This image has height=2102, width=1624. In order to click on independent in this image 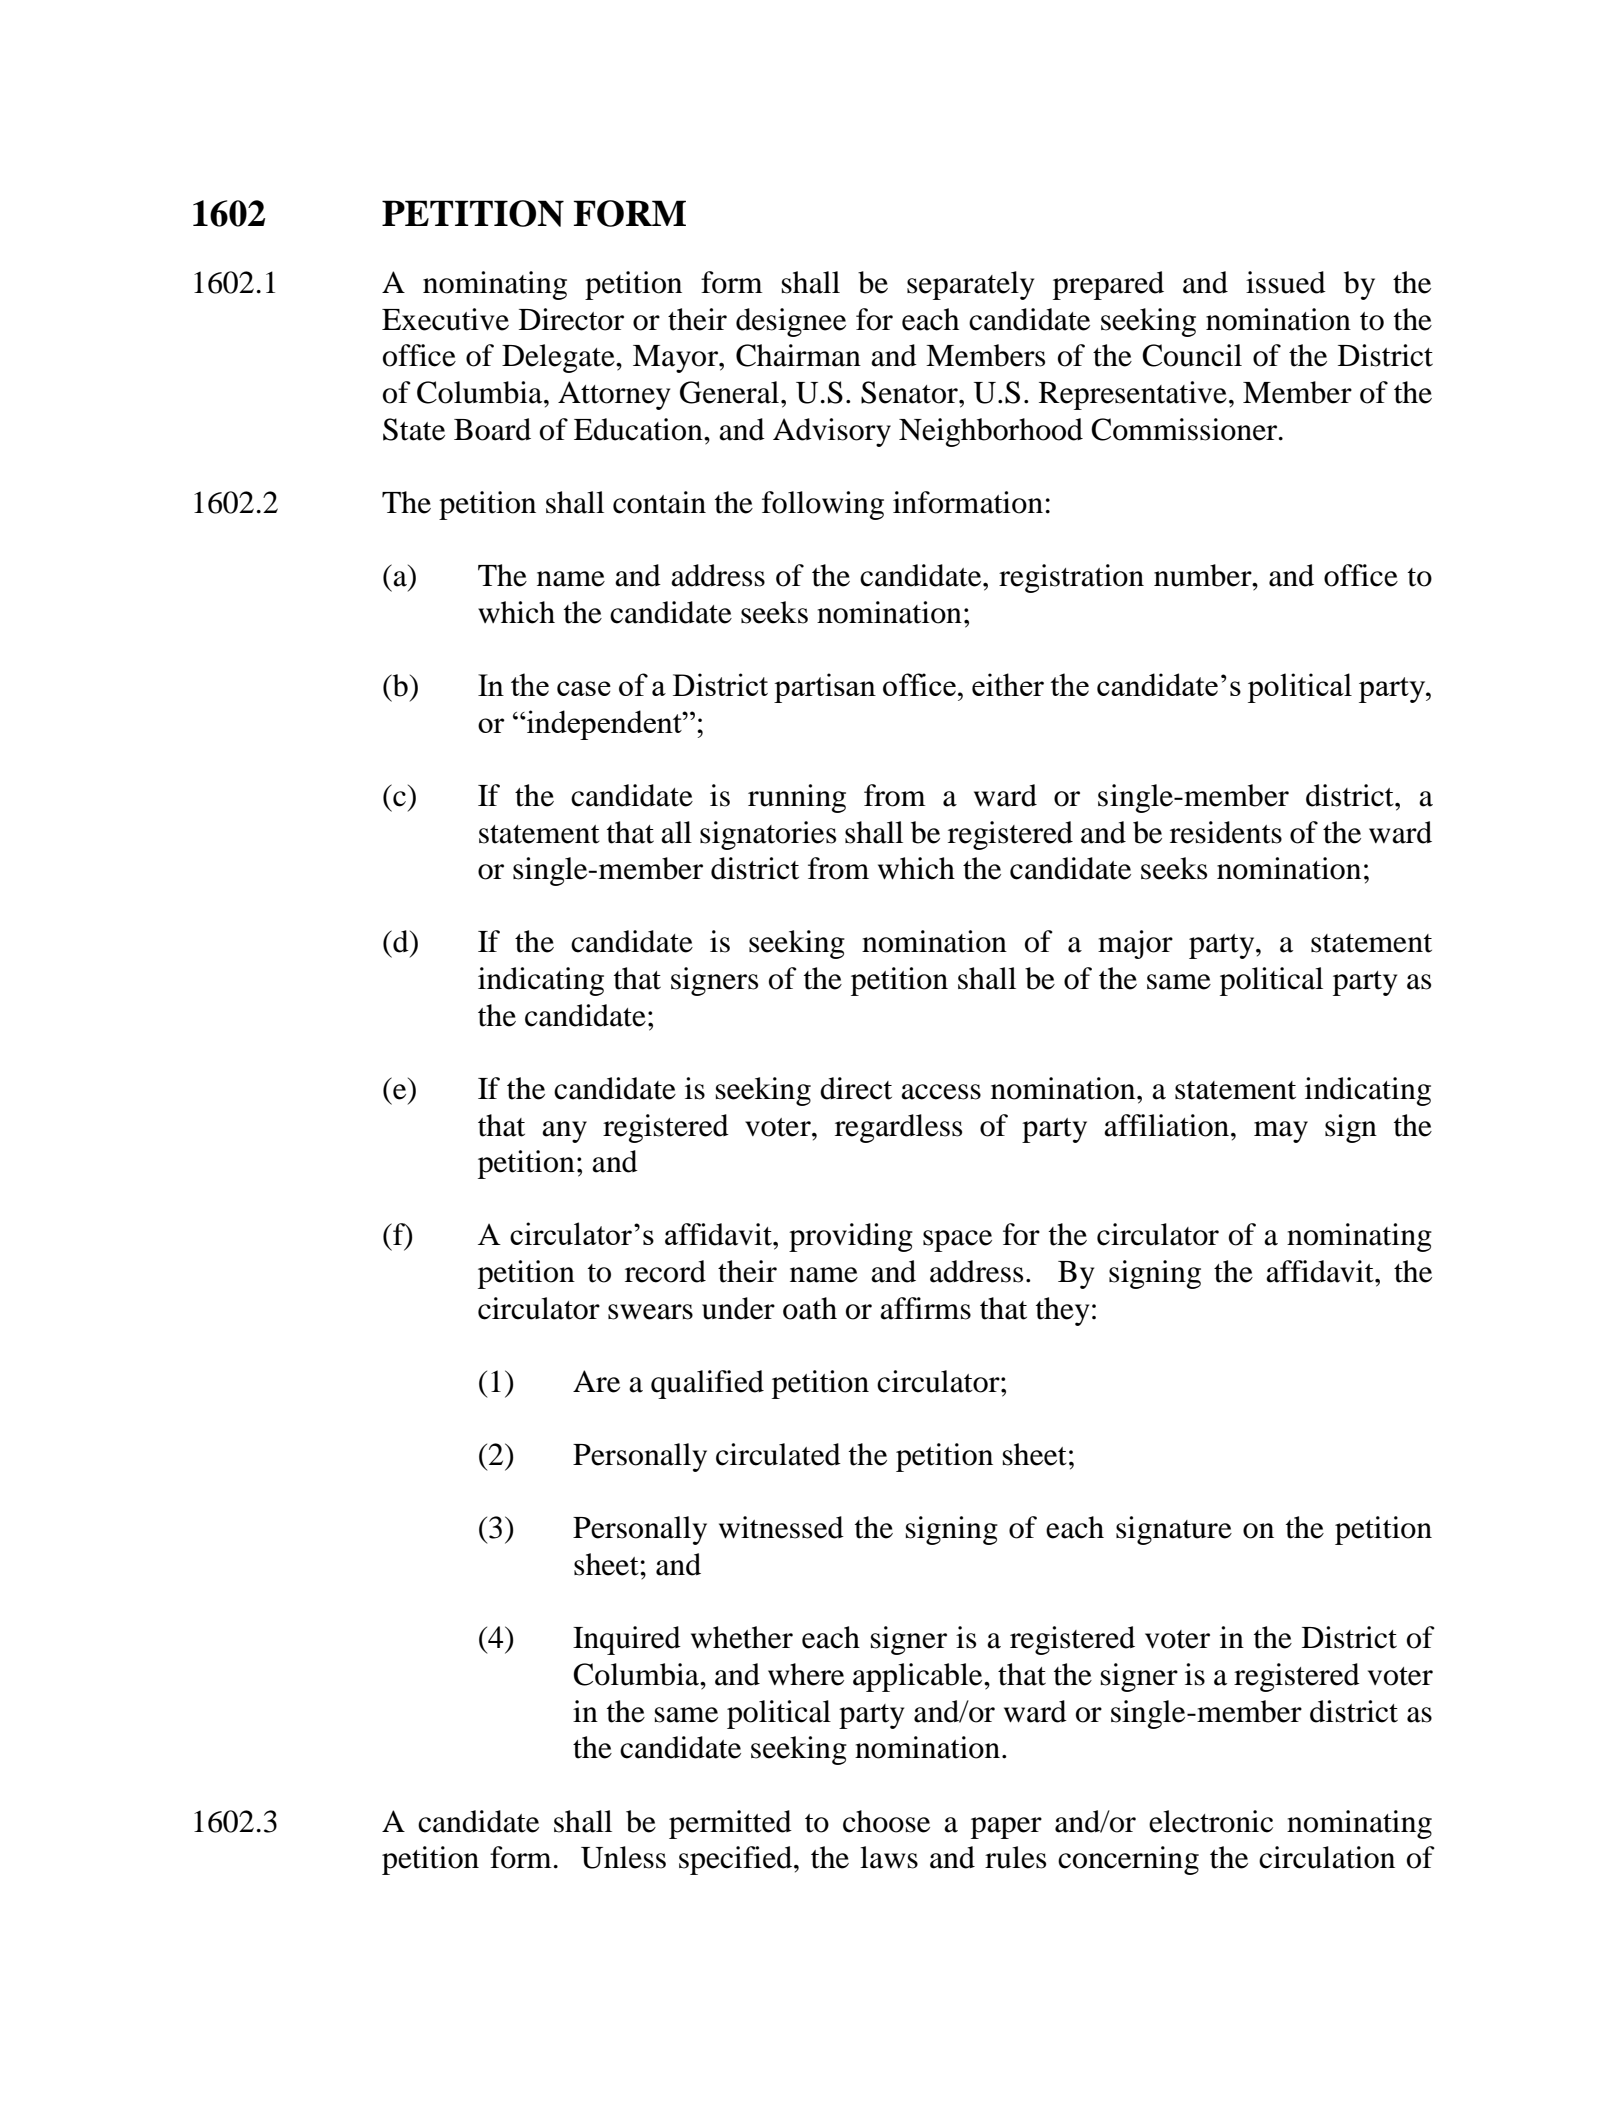, I will do `click(604, 725)`.
